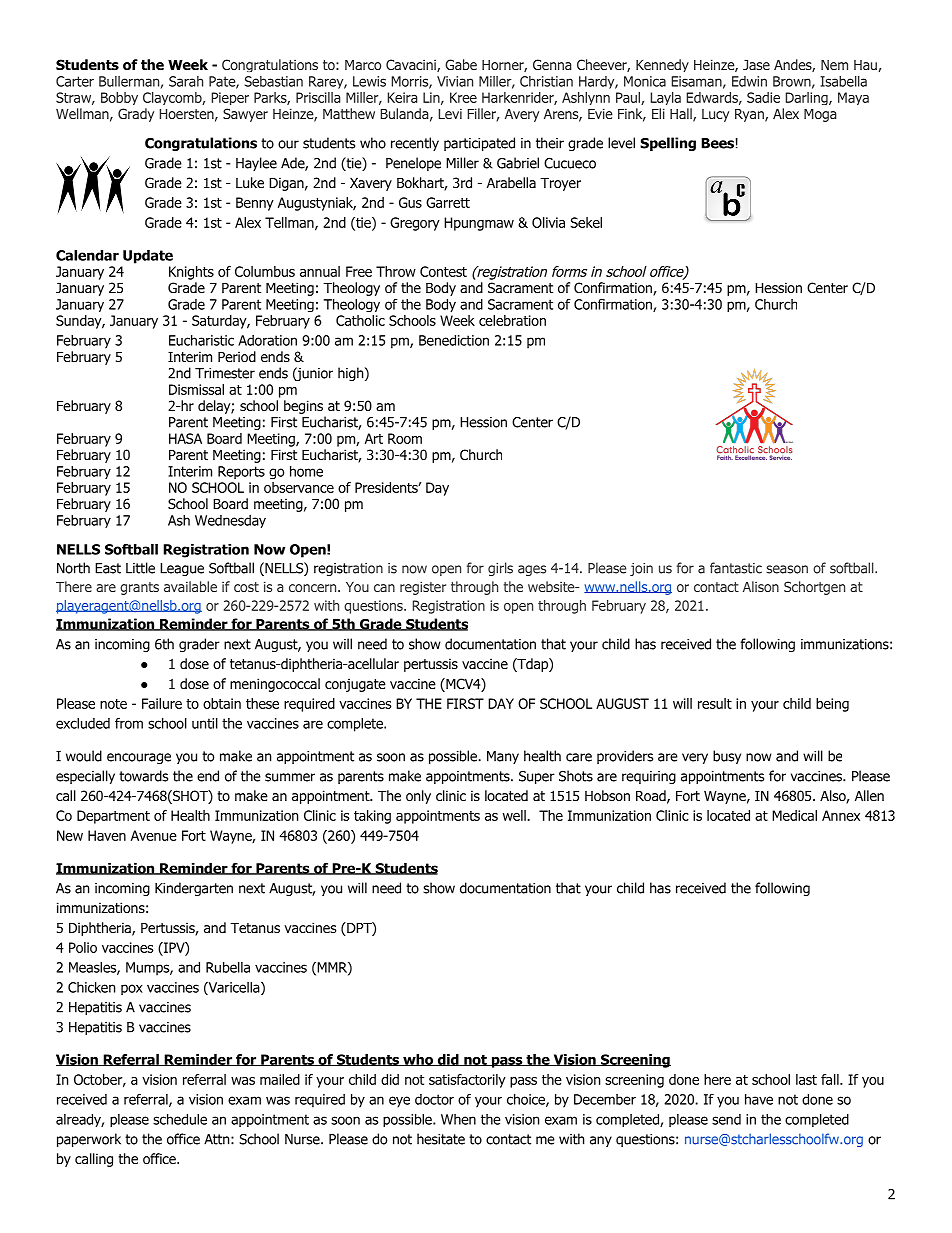 This page has width=952, height=1233. Describe the element at coordinates (500, 569) in the page. I see `girls` at that location.
